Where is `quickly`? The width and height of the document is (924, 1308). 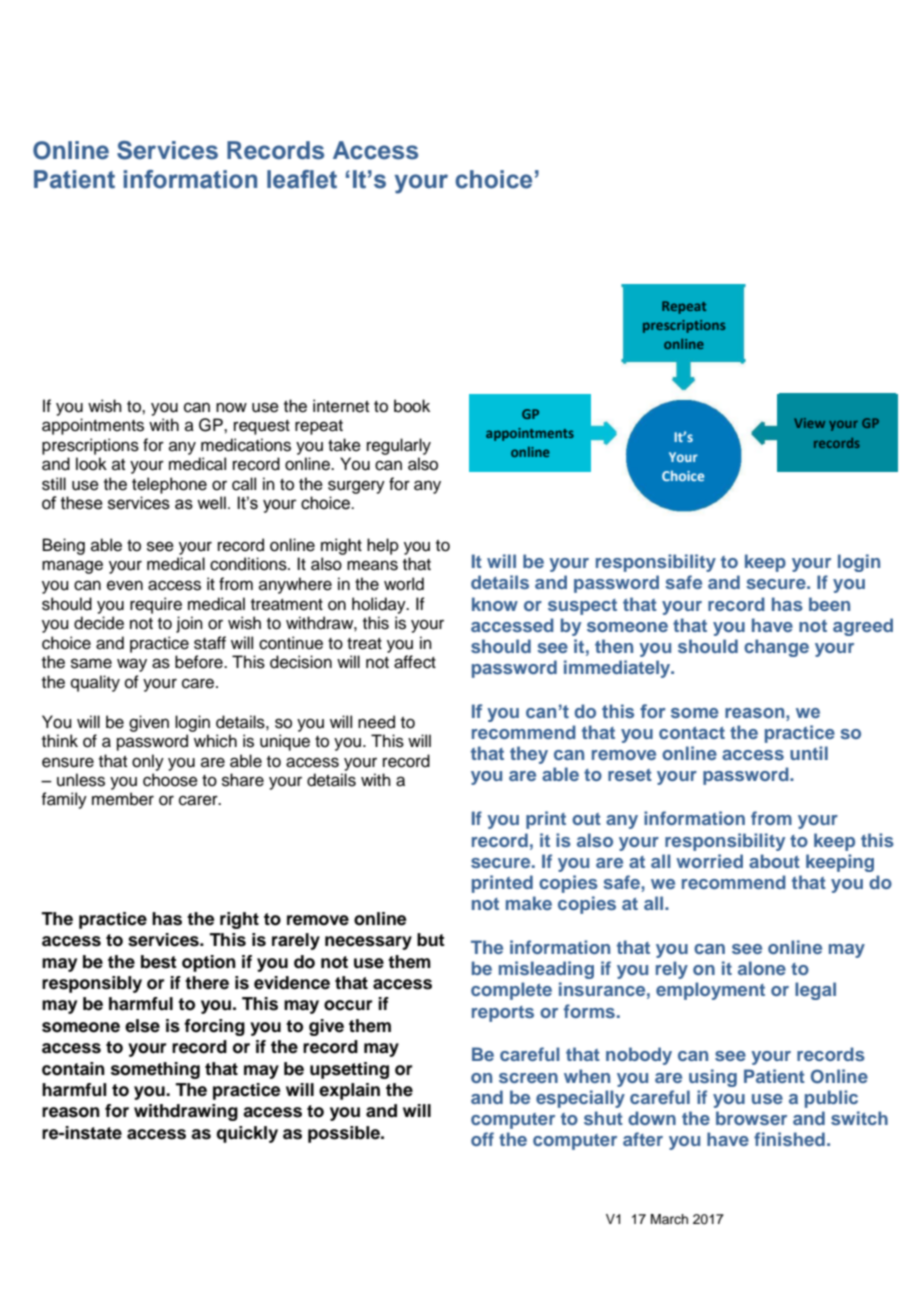 quickly is located at coordinates (247, 1134).
